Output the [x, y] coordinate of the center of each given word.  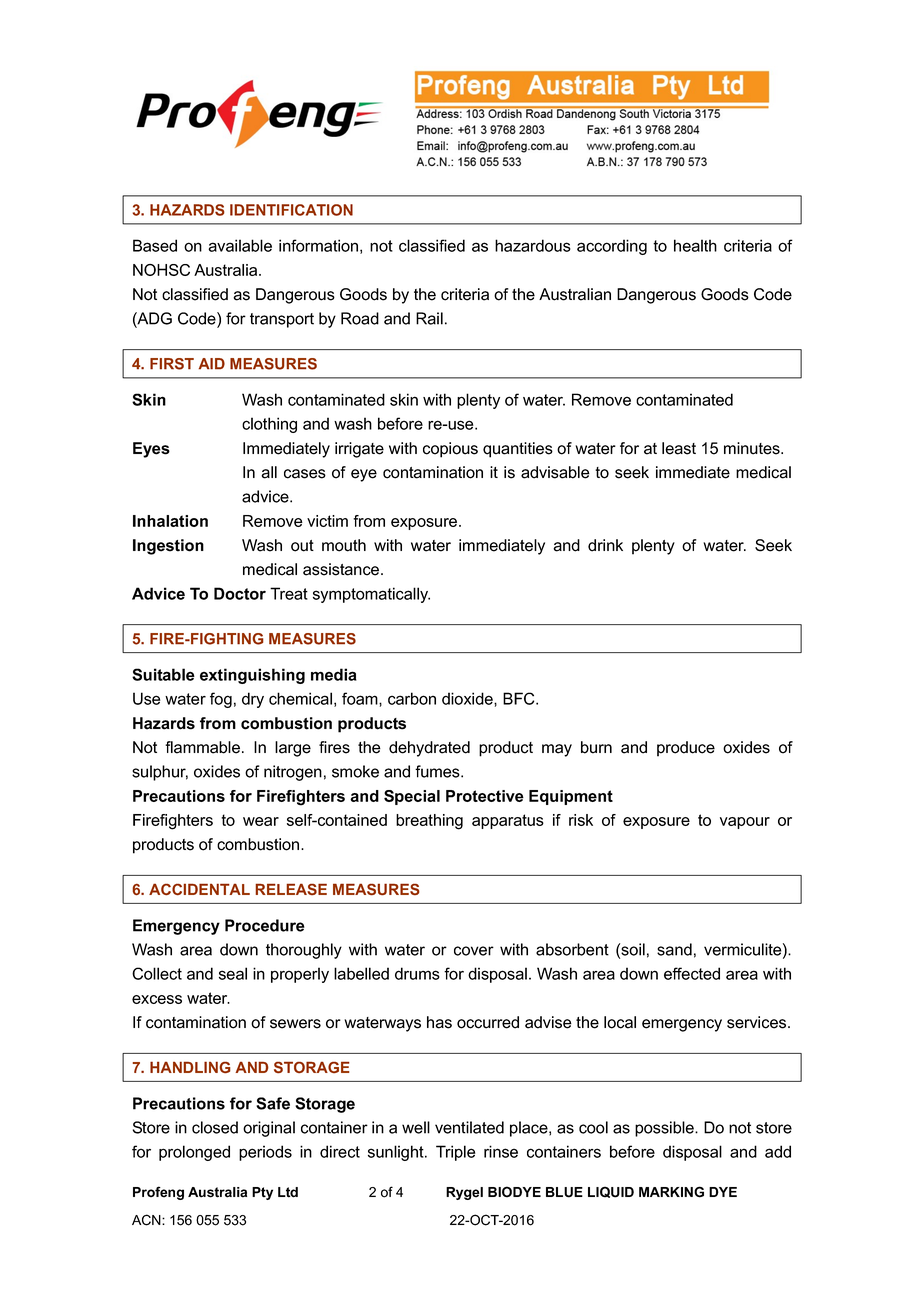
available [240, 245]
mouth [344, 545]
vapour [745, 823]
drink [605, 545]
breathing [429, 822]
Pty [262, 1193]
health [695, 245]
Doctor [240, 593]
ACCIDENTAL [199, 889]
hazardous [533, 245]
